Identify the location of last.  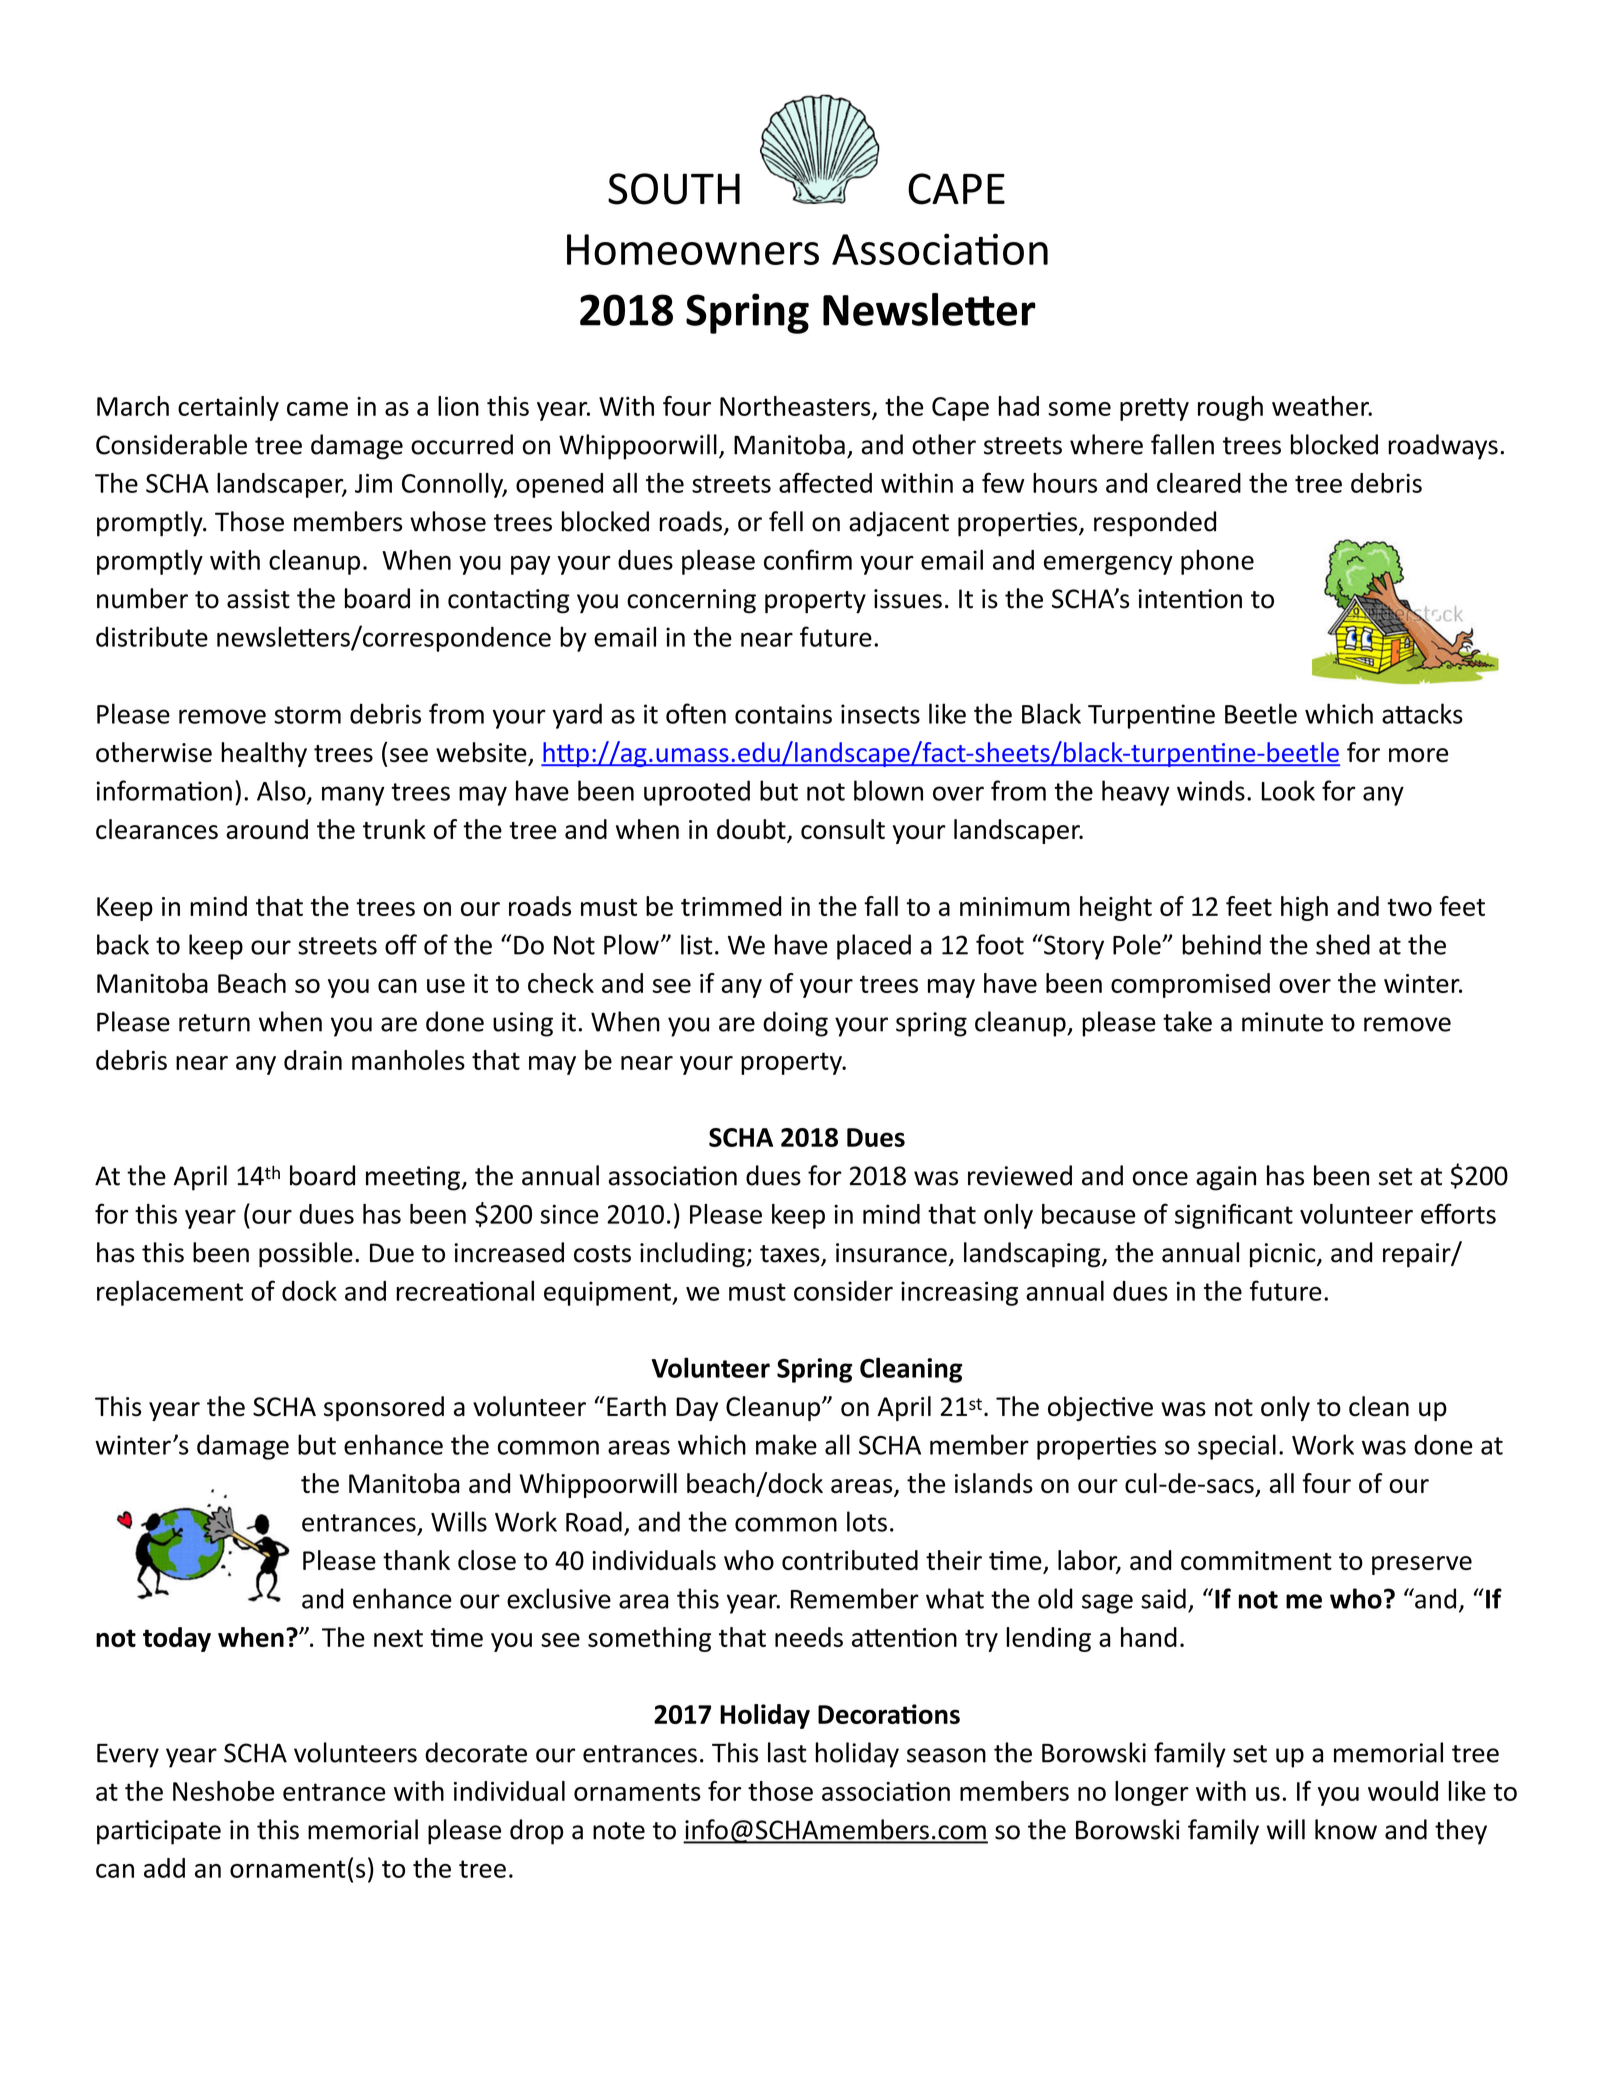
(787, 1752).
